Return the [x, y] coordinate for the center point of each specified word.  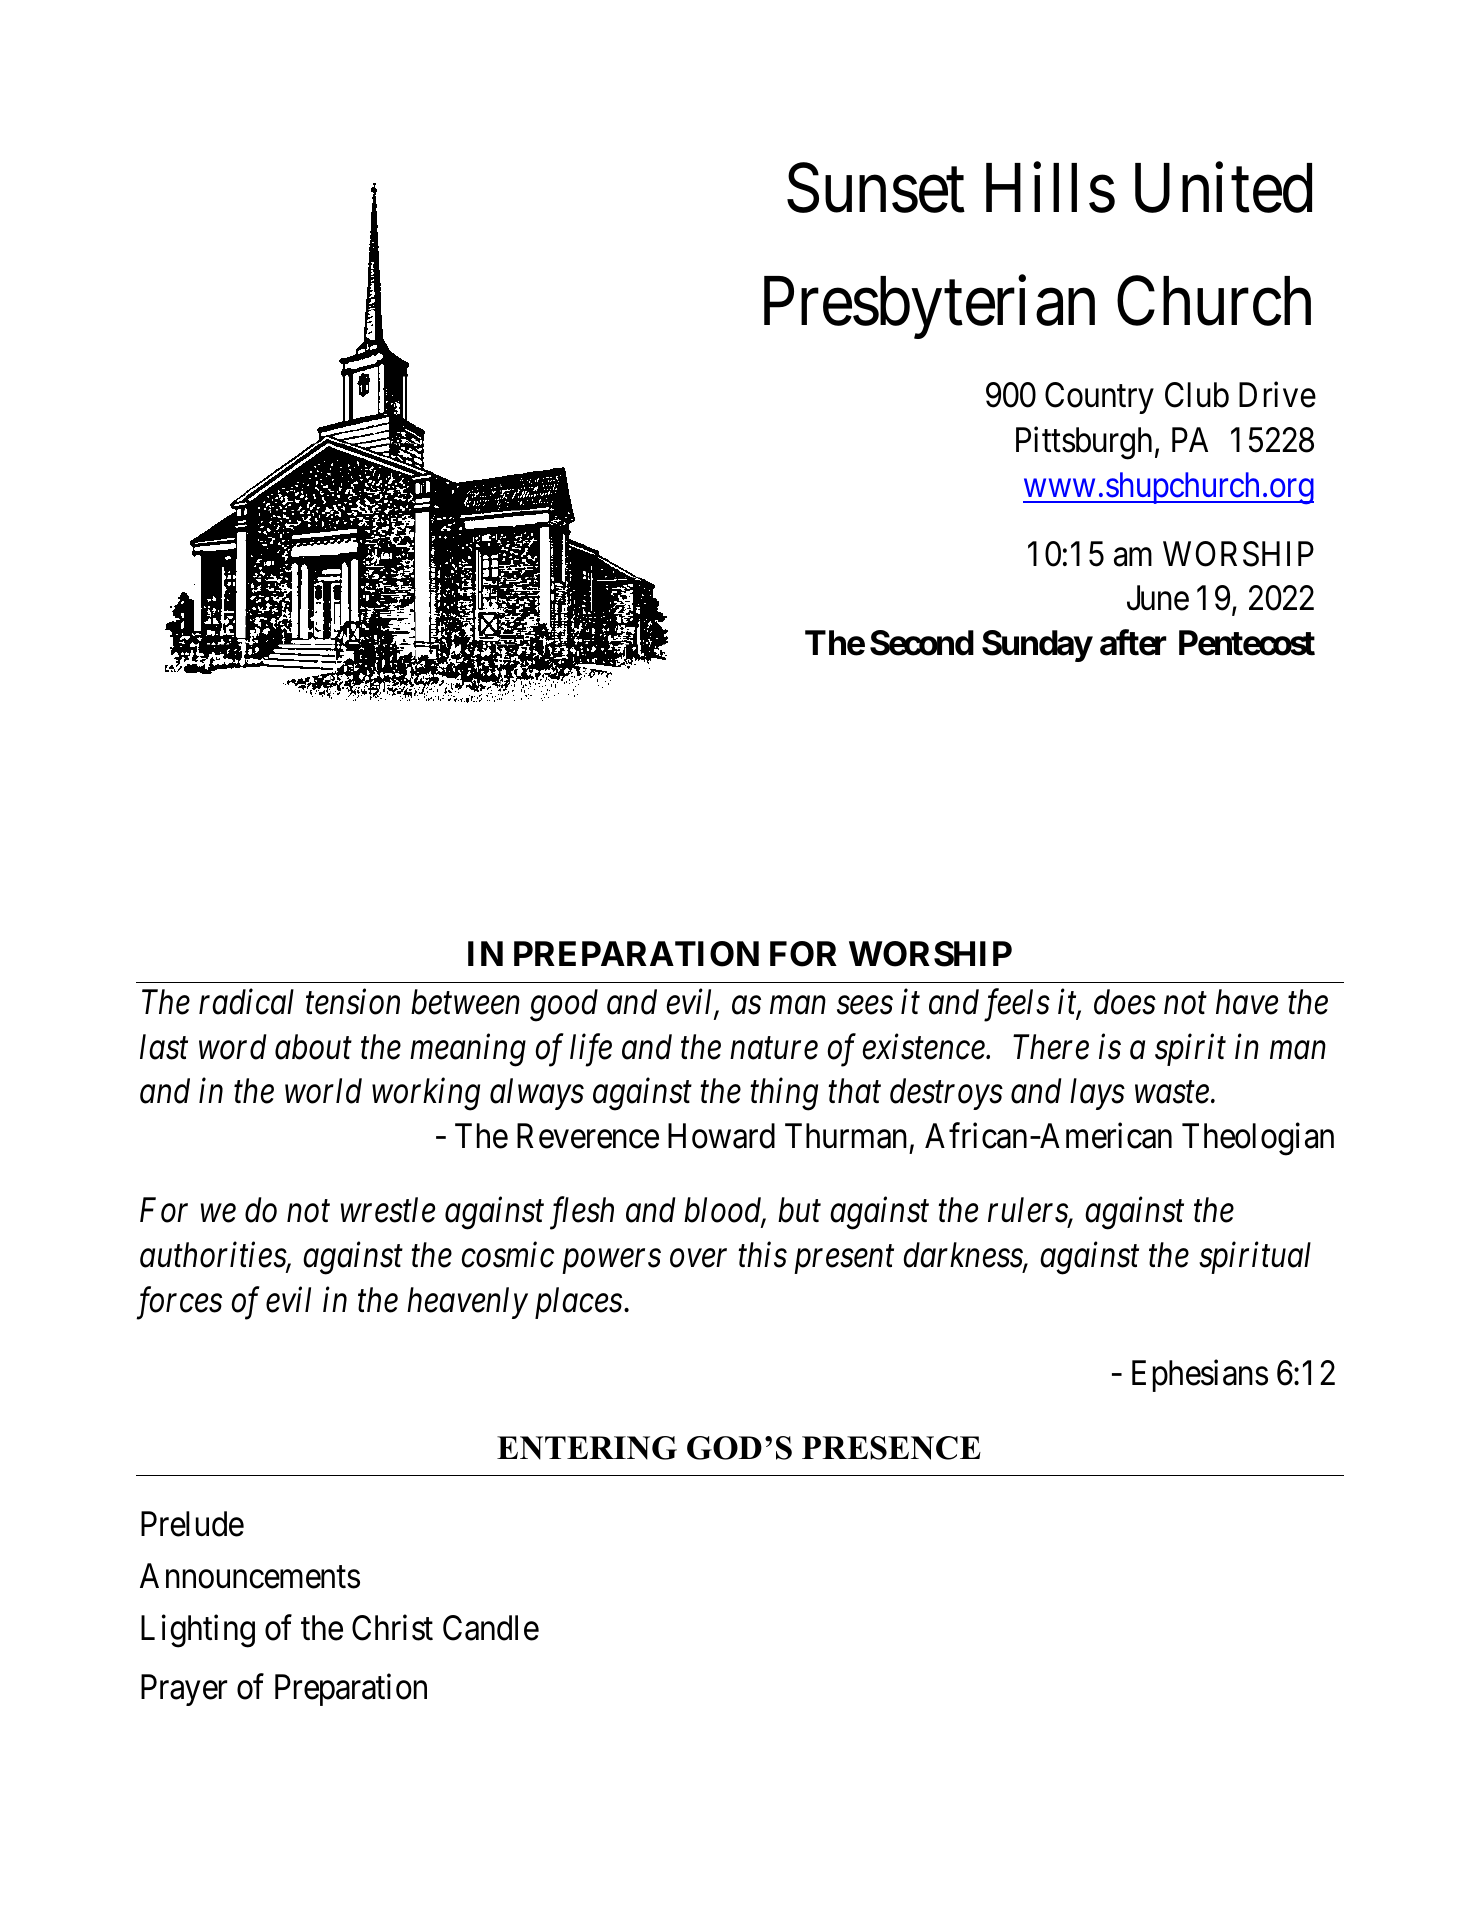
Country [1099, 398]
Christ [392, 1628]
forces [179, 1303]
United [1223, 188]
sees [865, 1006]
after [1133, 643]
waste [1172, 1093]
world [323, 1091]
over [698, 1259]
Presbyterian [929, 308]
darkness [963, 1256]
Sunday [1037, 646]
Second [922, 643]
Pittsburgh [1084, 443]
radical [246, 1002]
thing [784, 1094]
